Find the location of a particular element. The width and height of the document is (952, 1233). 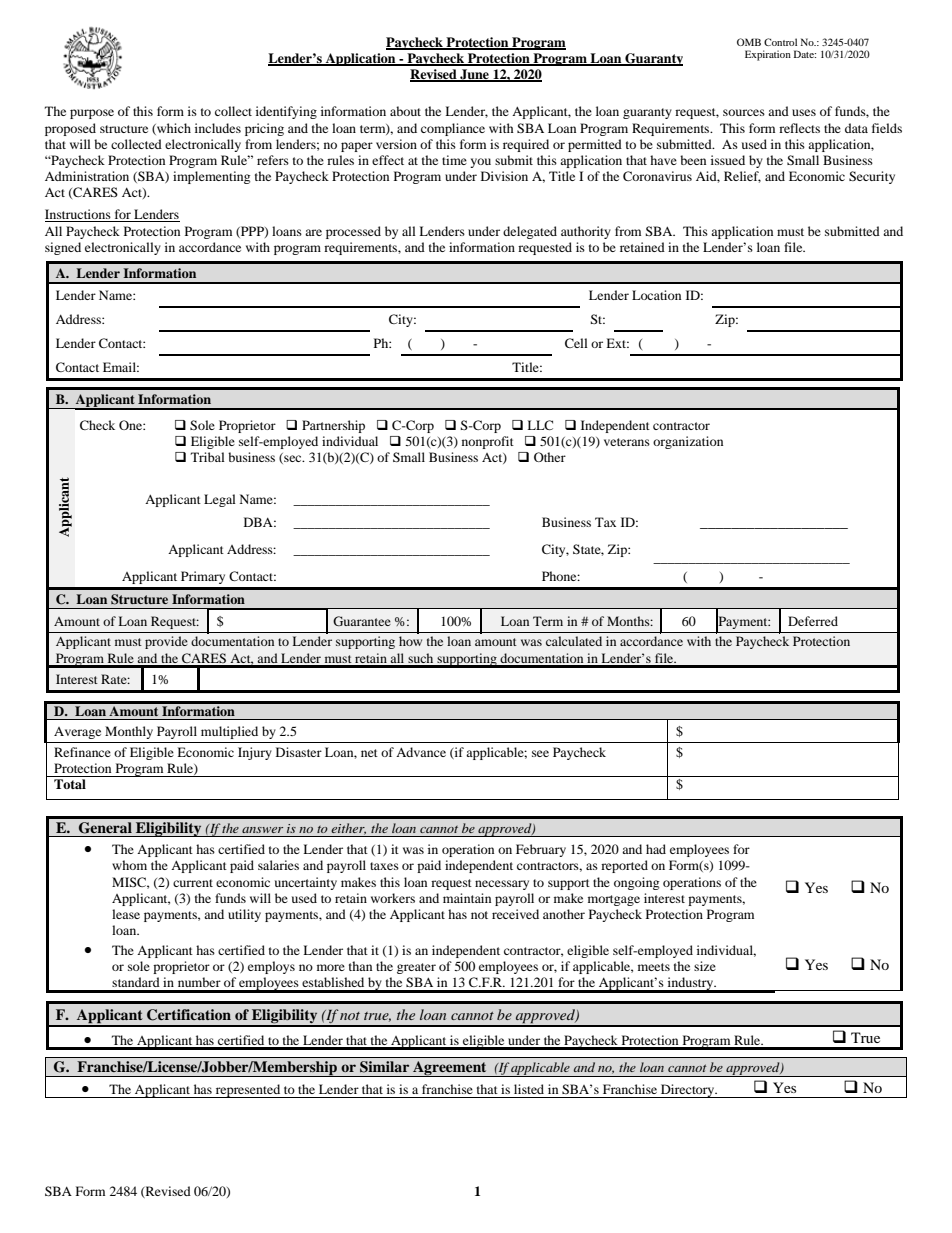

Legal is located at coordinates (220, 500).
